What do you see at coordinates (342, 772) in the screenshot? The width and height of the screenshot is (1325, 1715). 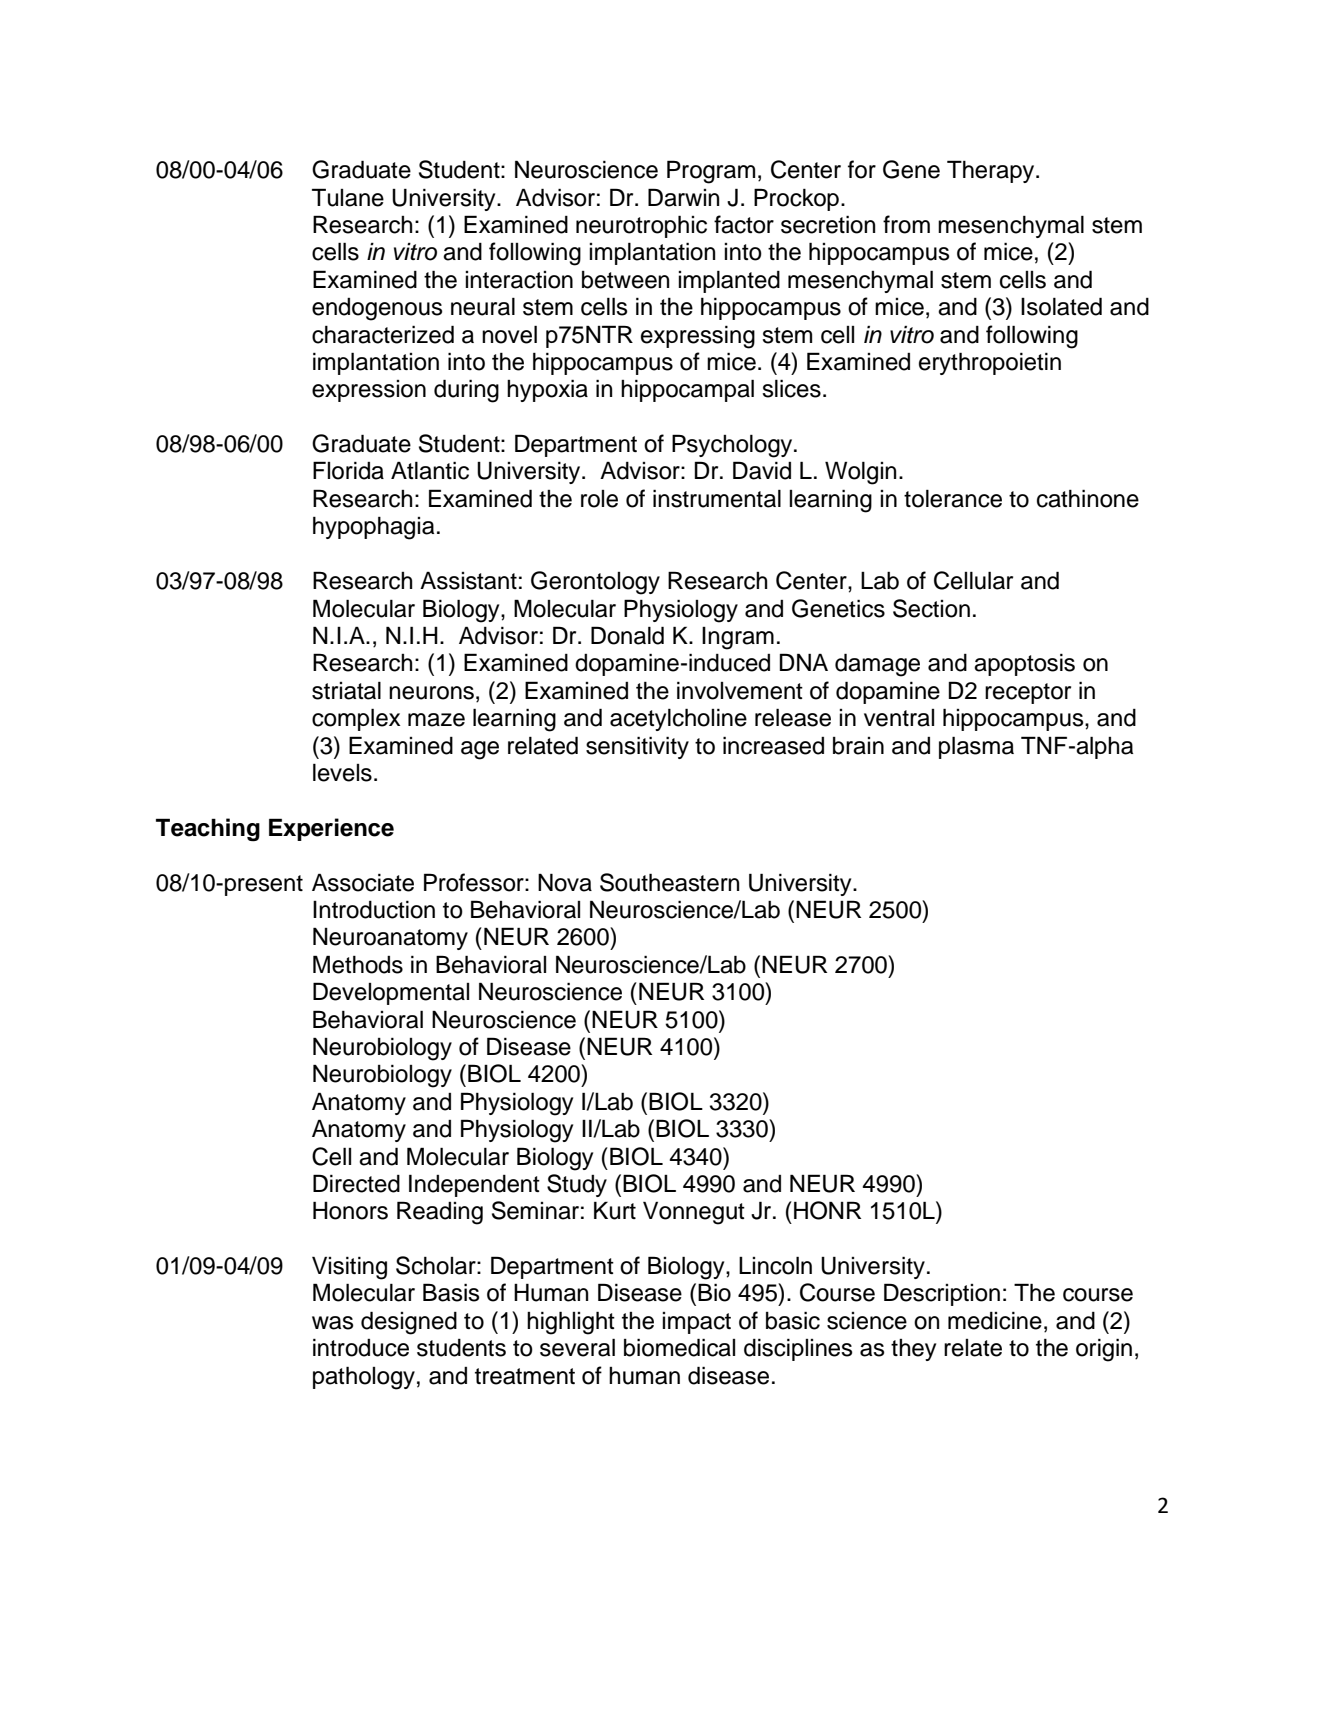 I see `levels` at bounding box center [342, 772].
